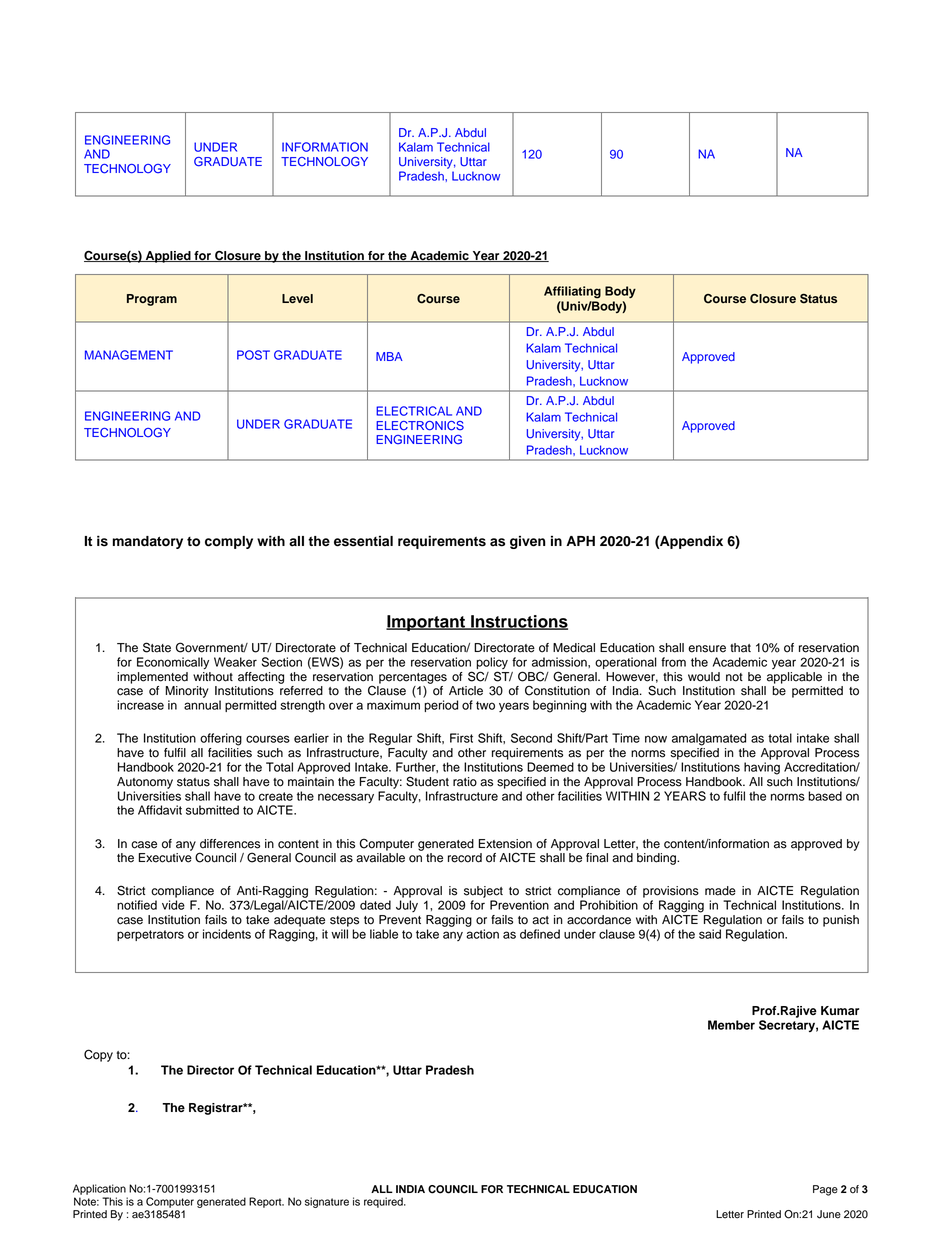 This screenshot has height=1233, width=952. What do you see at coordinates (266, 1202) in the screenshot?
I see `Report` at bounding box center [266, 1202].
